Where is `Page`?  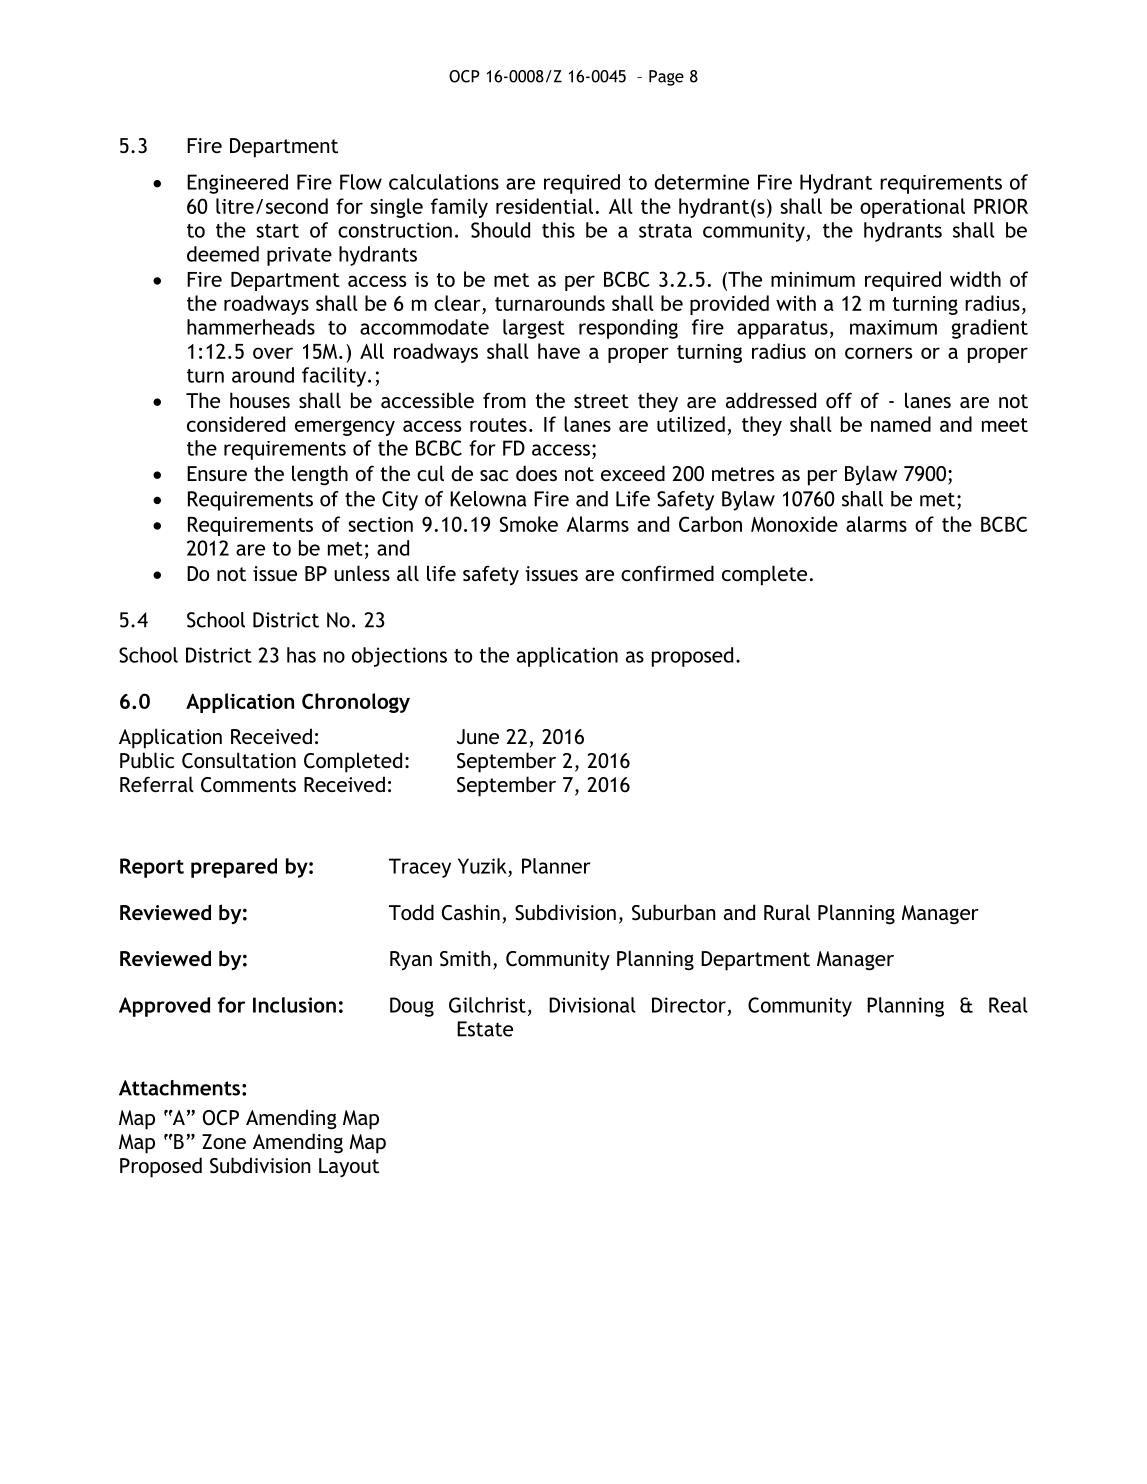 Page is located at coordinates (666, 78).
